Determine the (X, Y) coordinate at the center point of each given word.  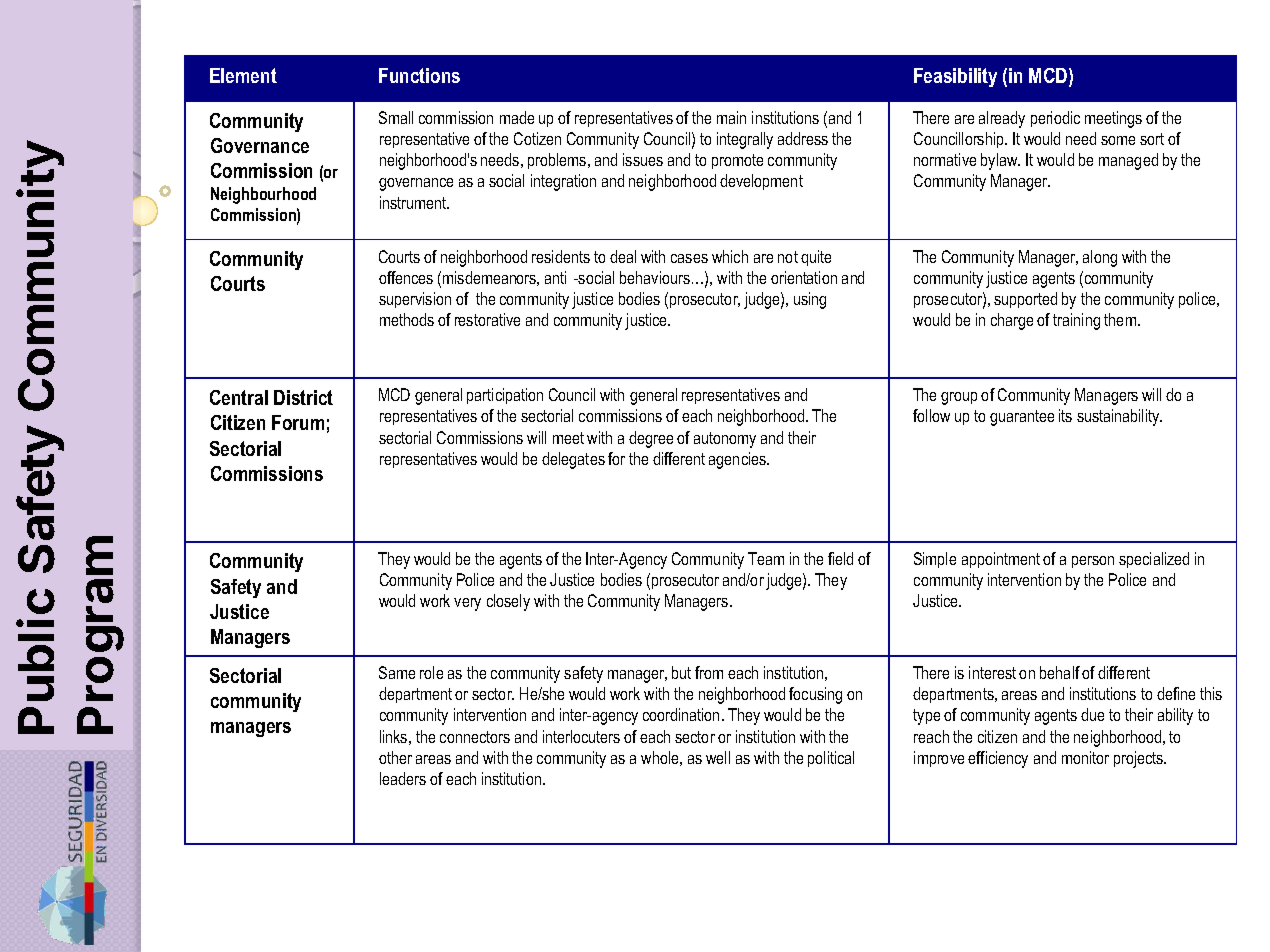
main (731, 117)
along (1100, 258)
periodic (1055, 119)
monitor (1085, 757)
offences (406, 277)
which (730, 256)
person (1093, 562)
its (1065, 415)
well (718, 757)
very (467, 604)
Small (396, 117)
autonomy (725, 440)
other (395, 757)
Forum (298, 422)
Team (766, 558)
